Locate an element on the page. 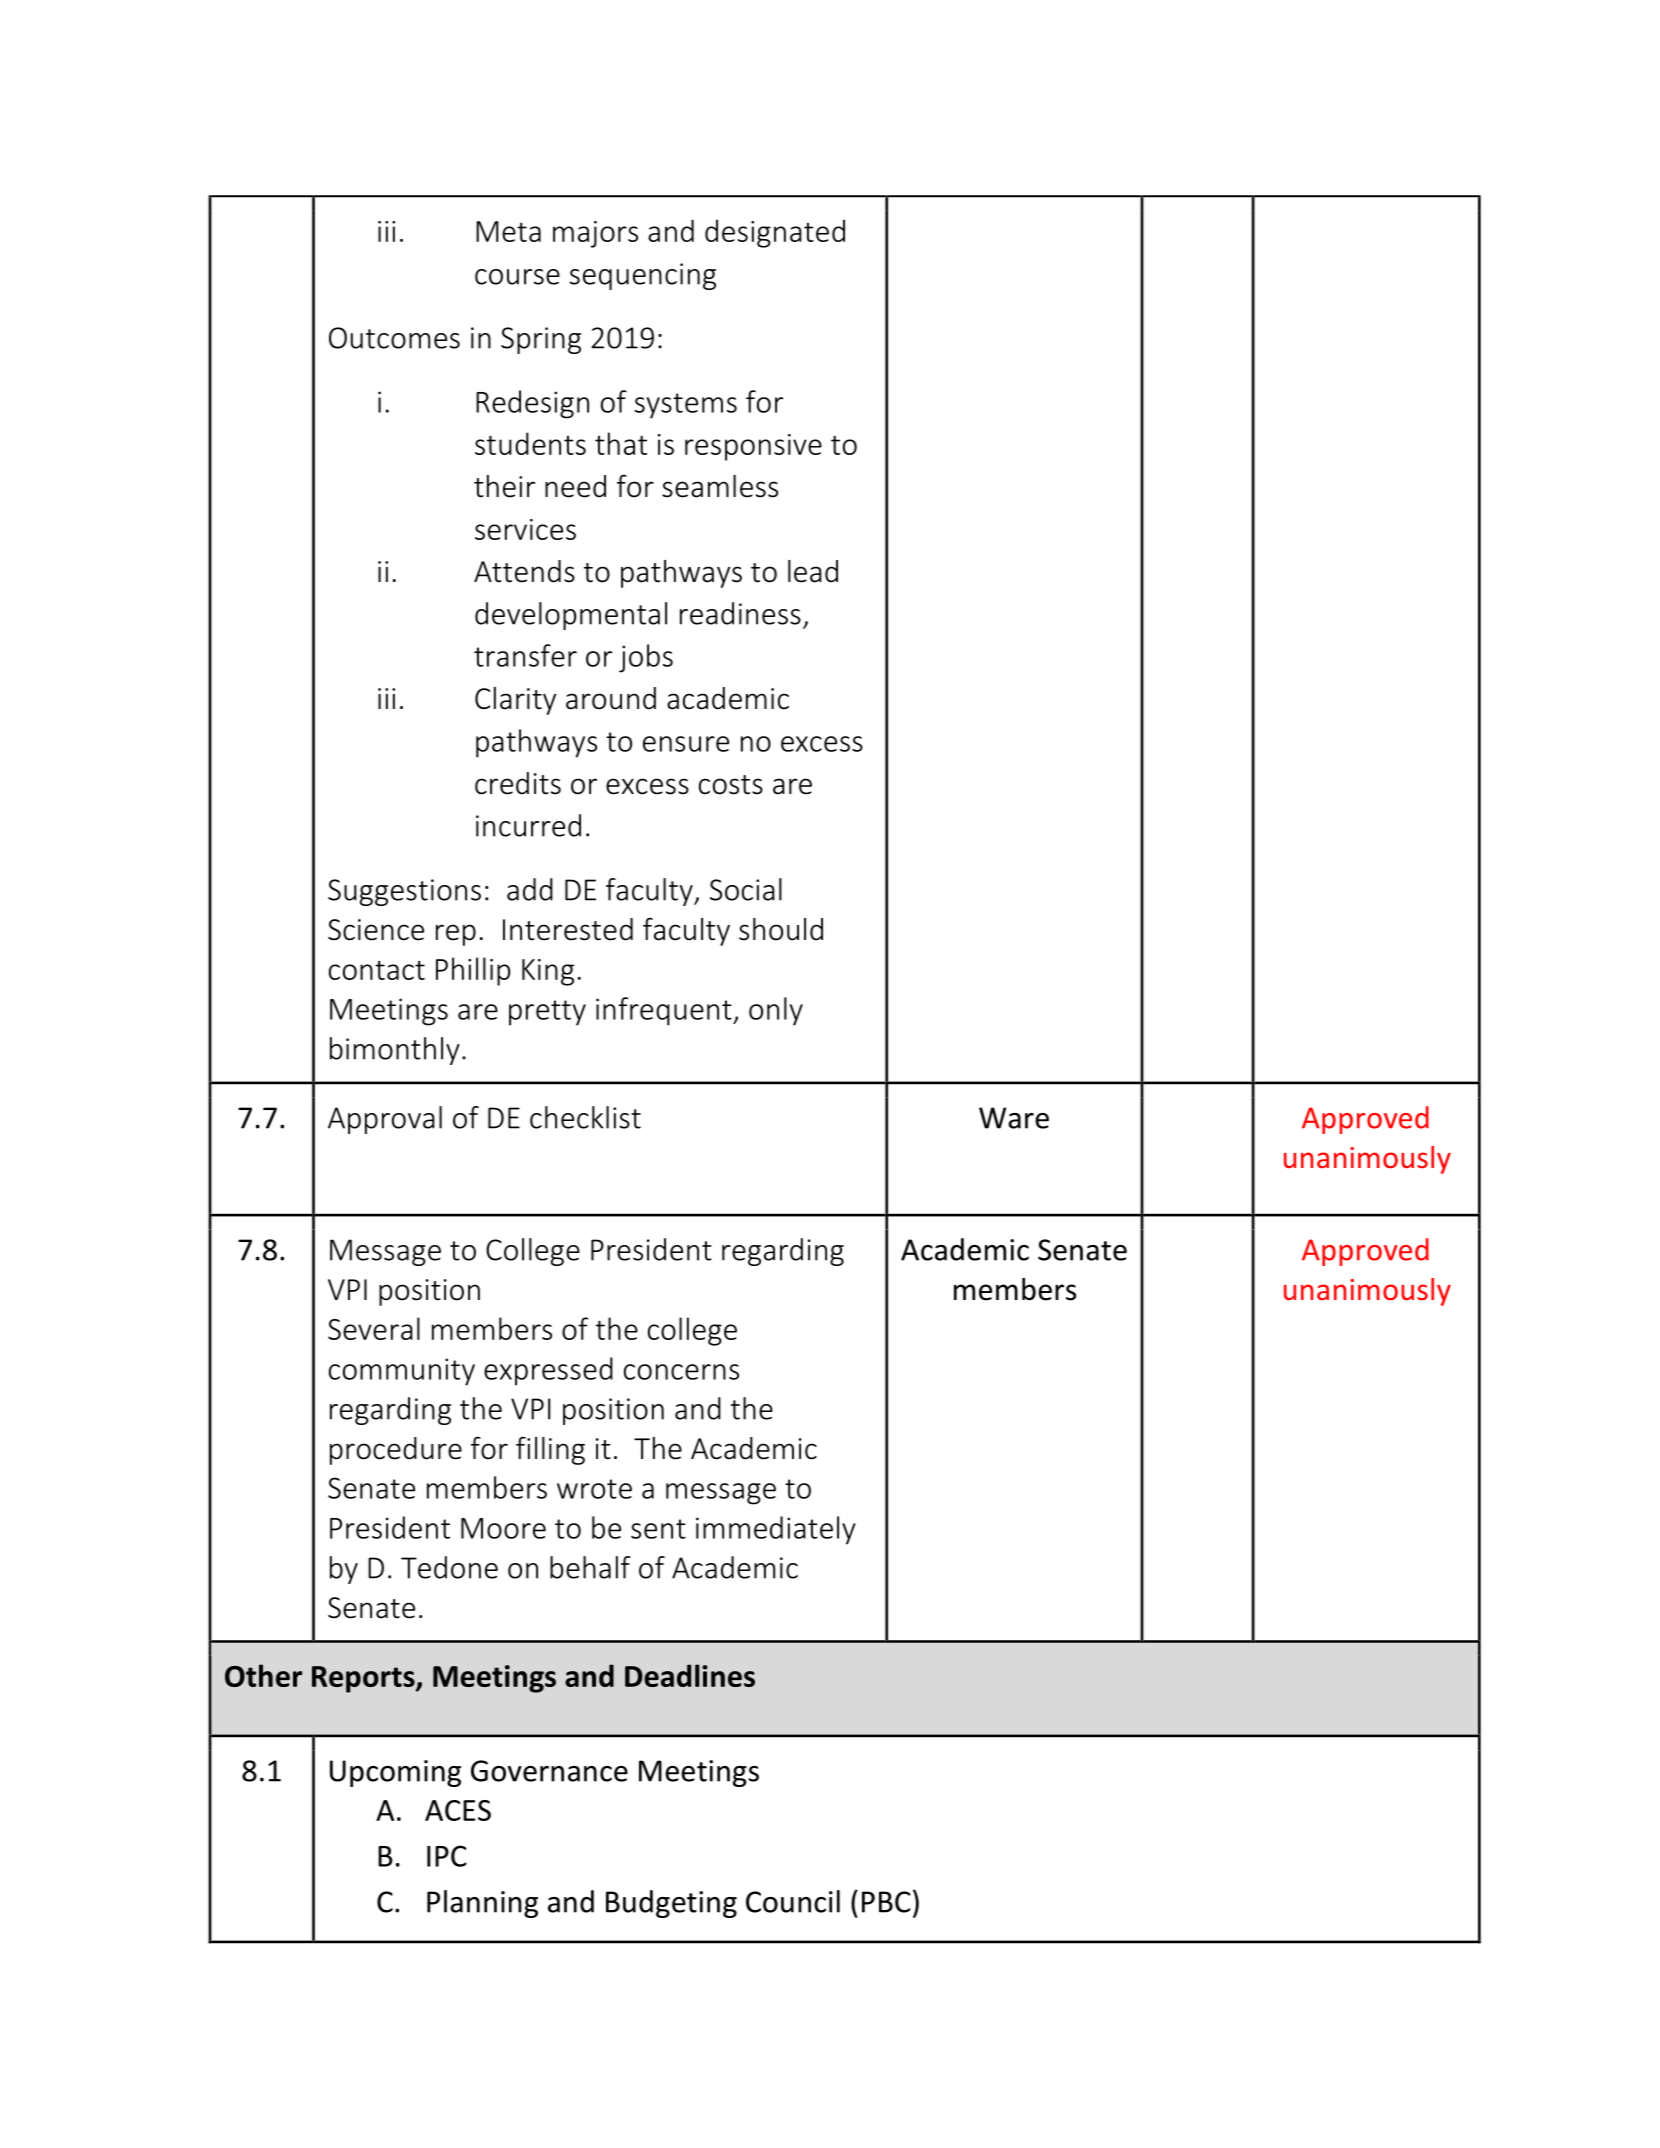  Outcomes is located at coordinates (394, 338).
